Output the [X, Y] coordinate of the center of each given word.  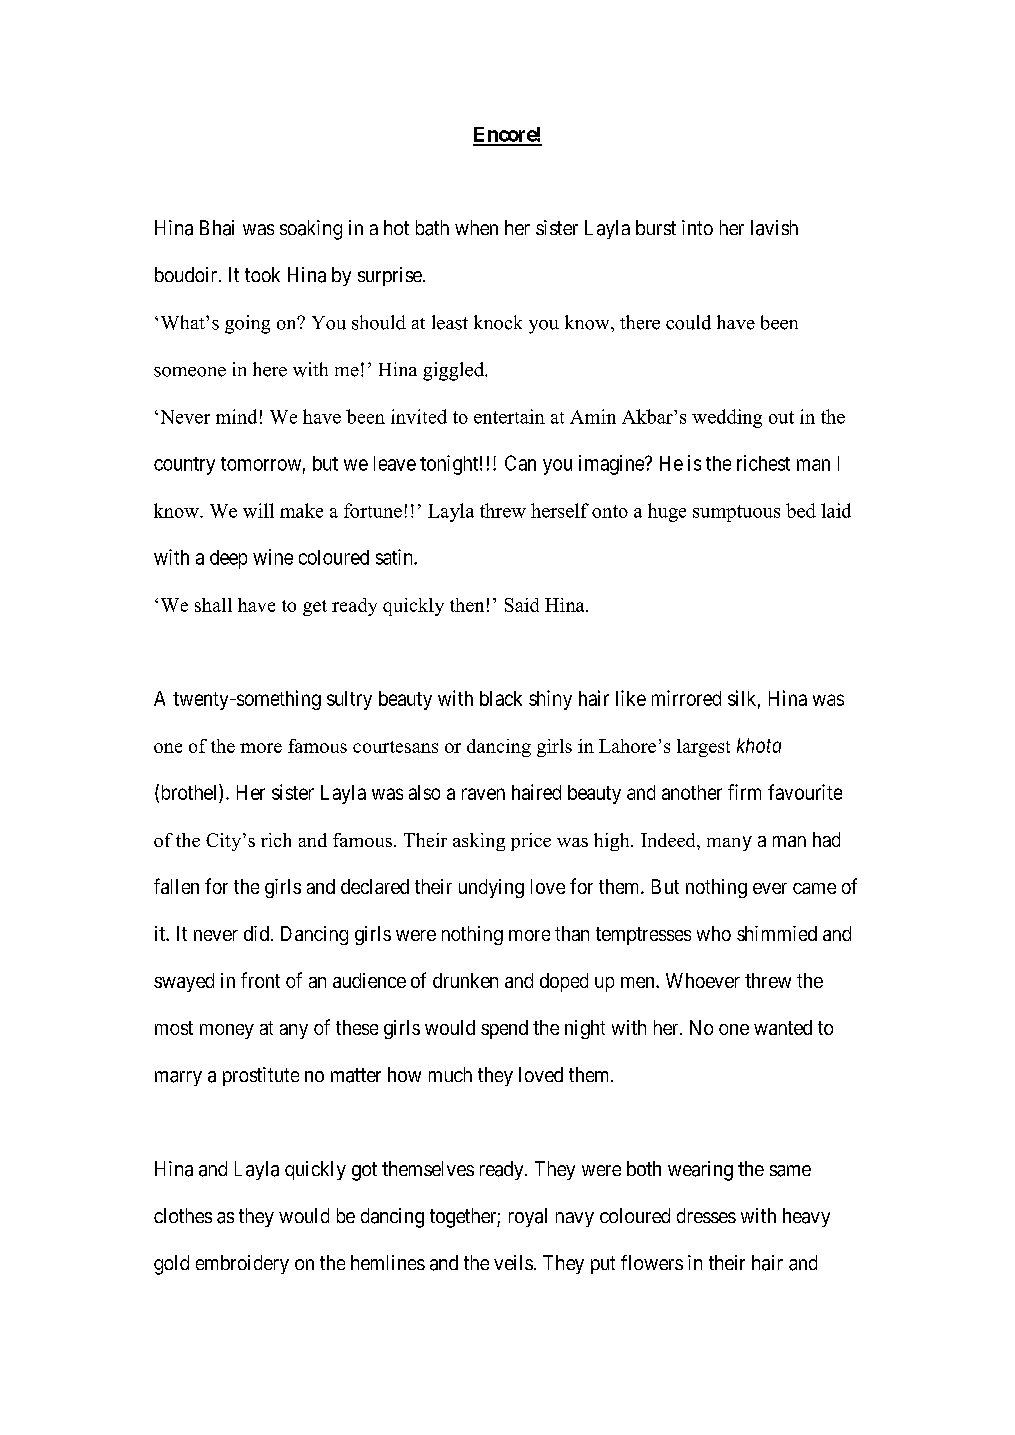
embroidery [242, 1264]
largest [703, 748]
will [258, 510]
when [476, 227]
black [501, 698]
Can [520, 463]
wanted [783, 1027]
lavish [774, 228]
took [262, 274]
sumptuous [736, 513]
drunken [465, 980]
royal [528, 1217]
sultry [349, 700]
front [260, 980]
